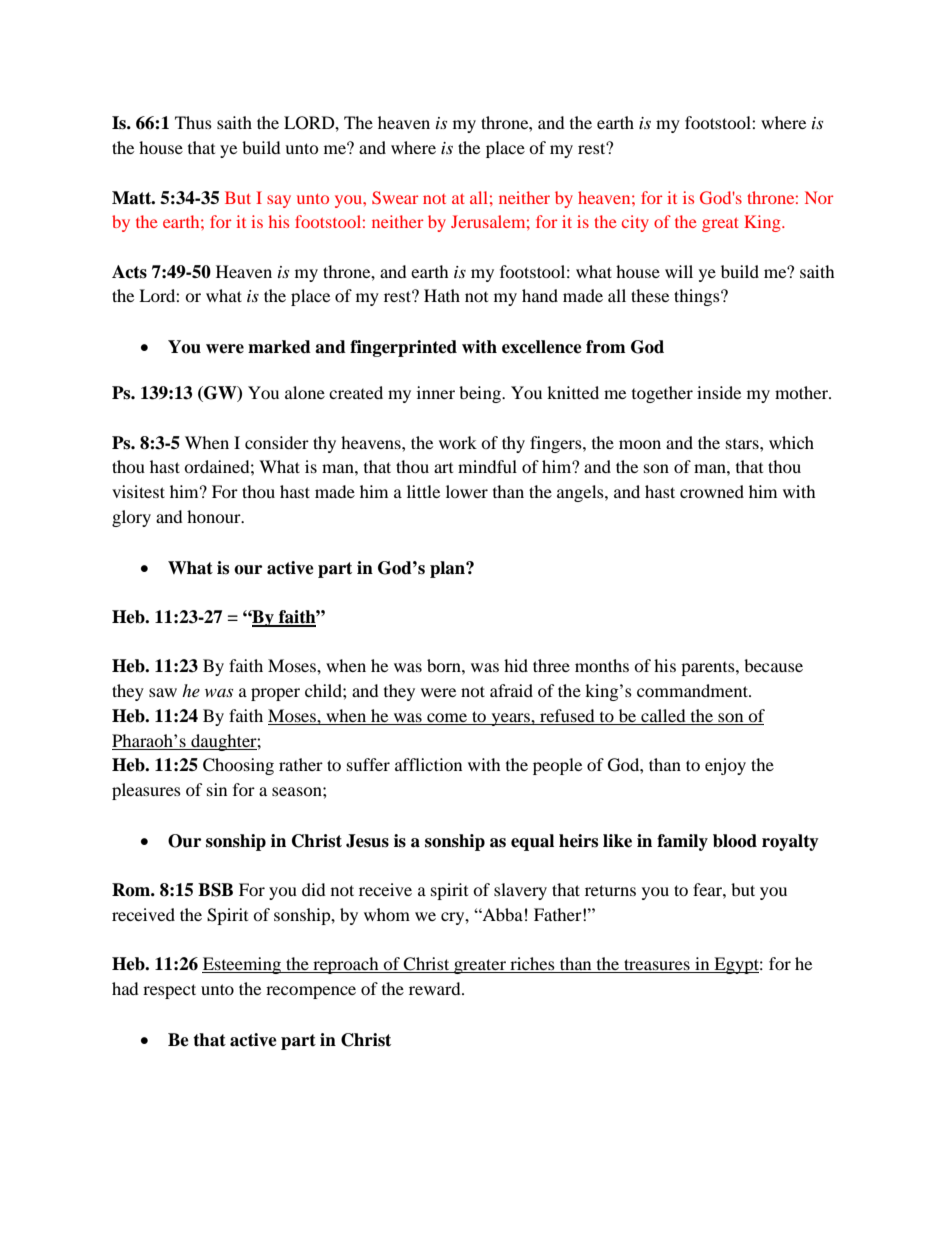  Describe the element at coordinates (169, 991) in the page. I see `respect` at that location.
